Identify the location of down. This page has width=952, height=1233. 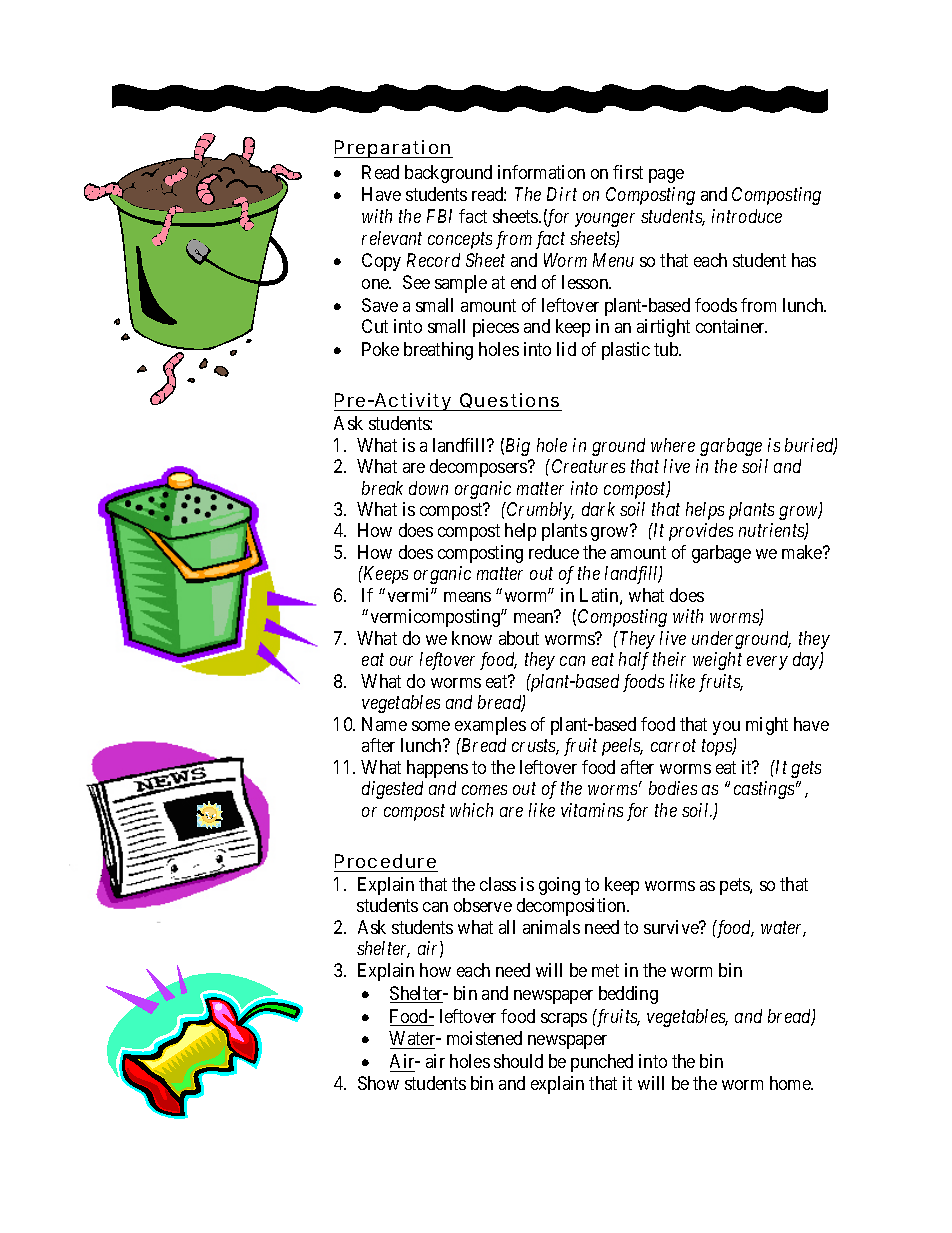
(428, 488).
